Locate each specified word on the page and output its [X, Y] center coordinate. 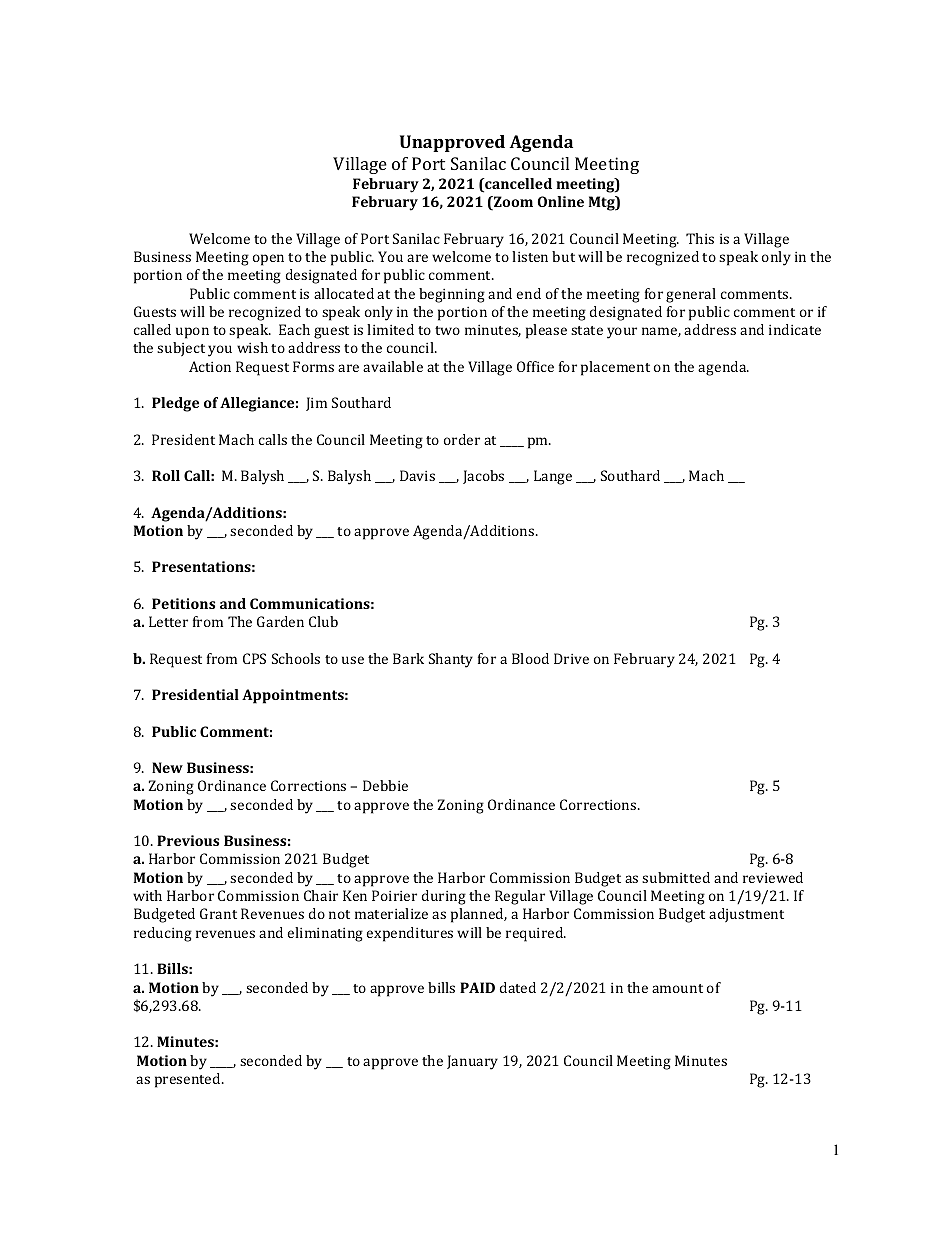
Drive [571, 658]
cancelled [517, 185]
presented [189, 1080]
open [268, 260]
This [700, 238]
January [472, 1062]
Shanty [451, 660]
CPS [254, 658]
